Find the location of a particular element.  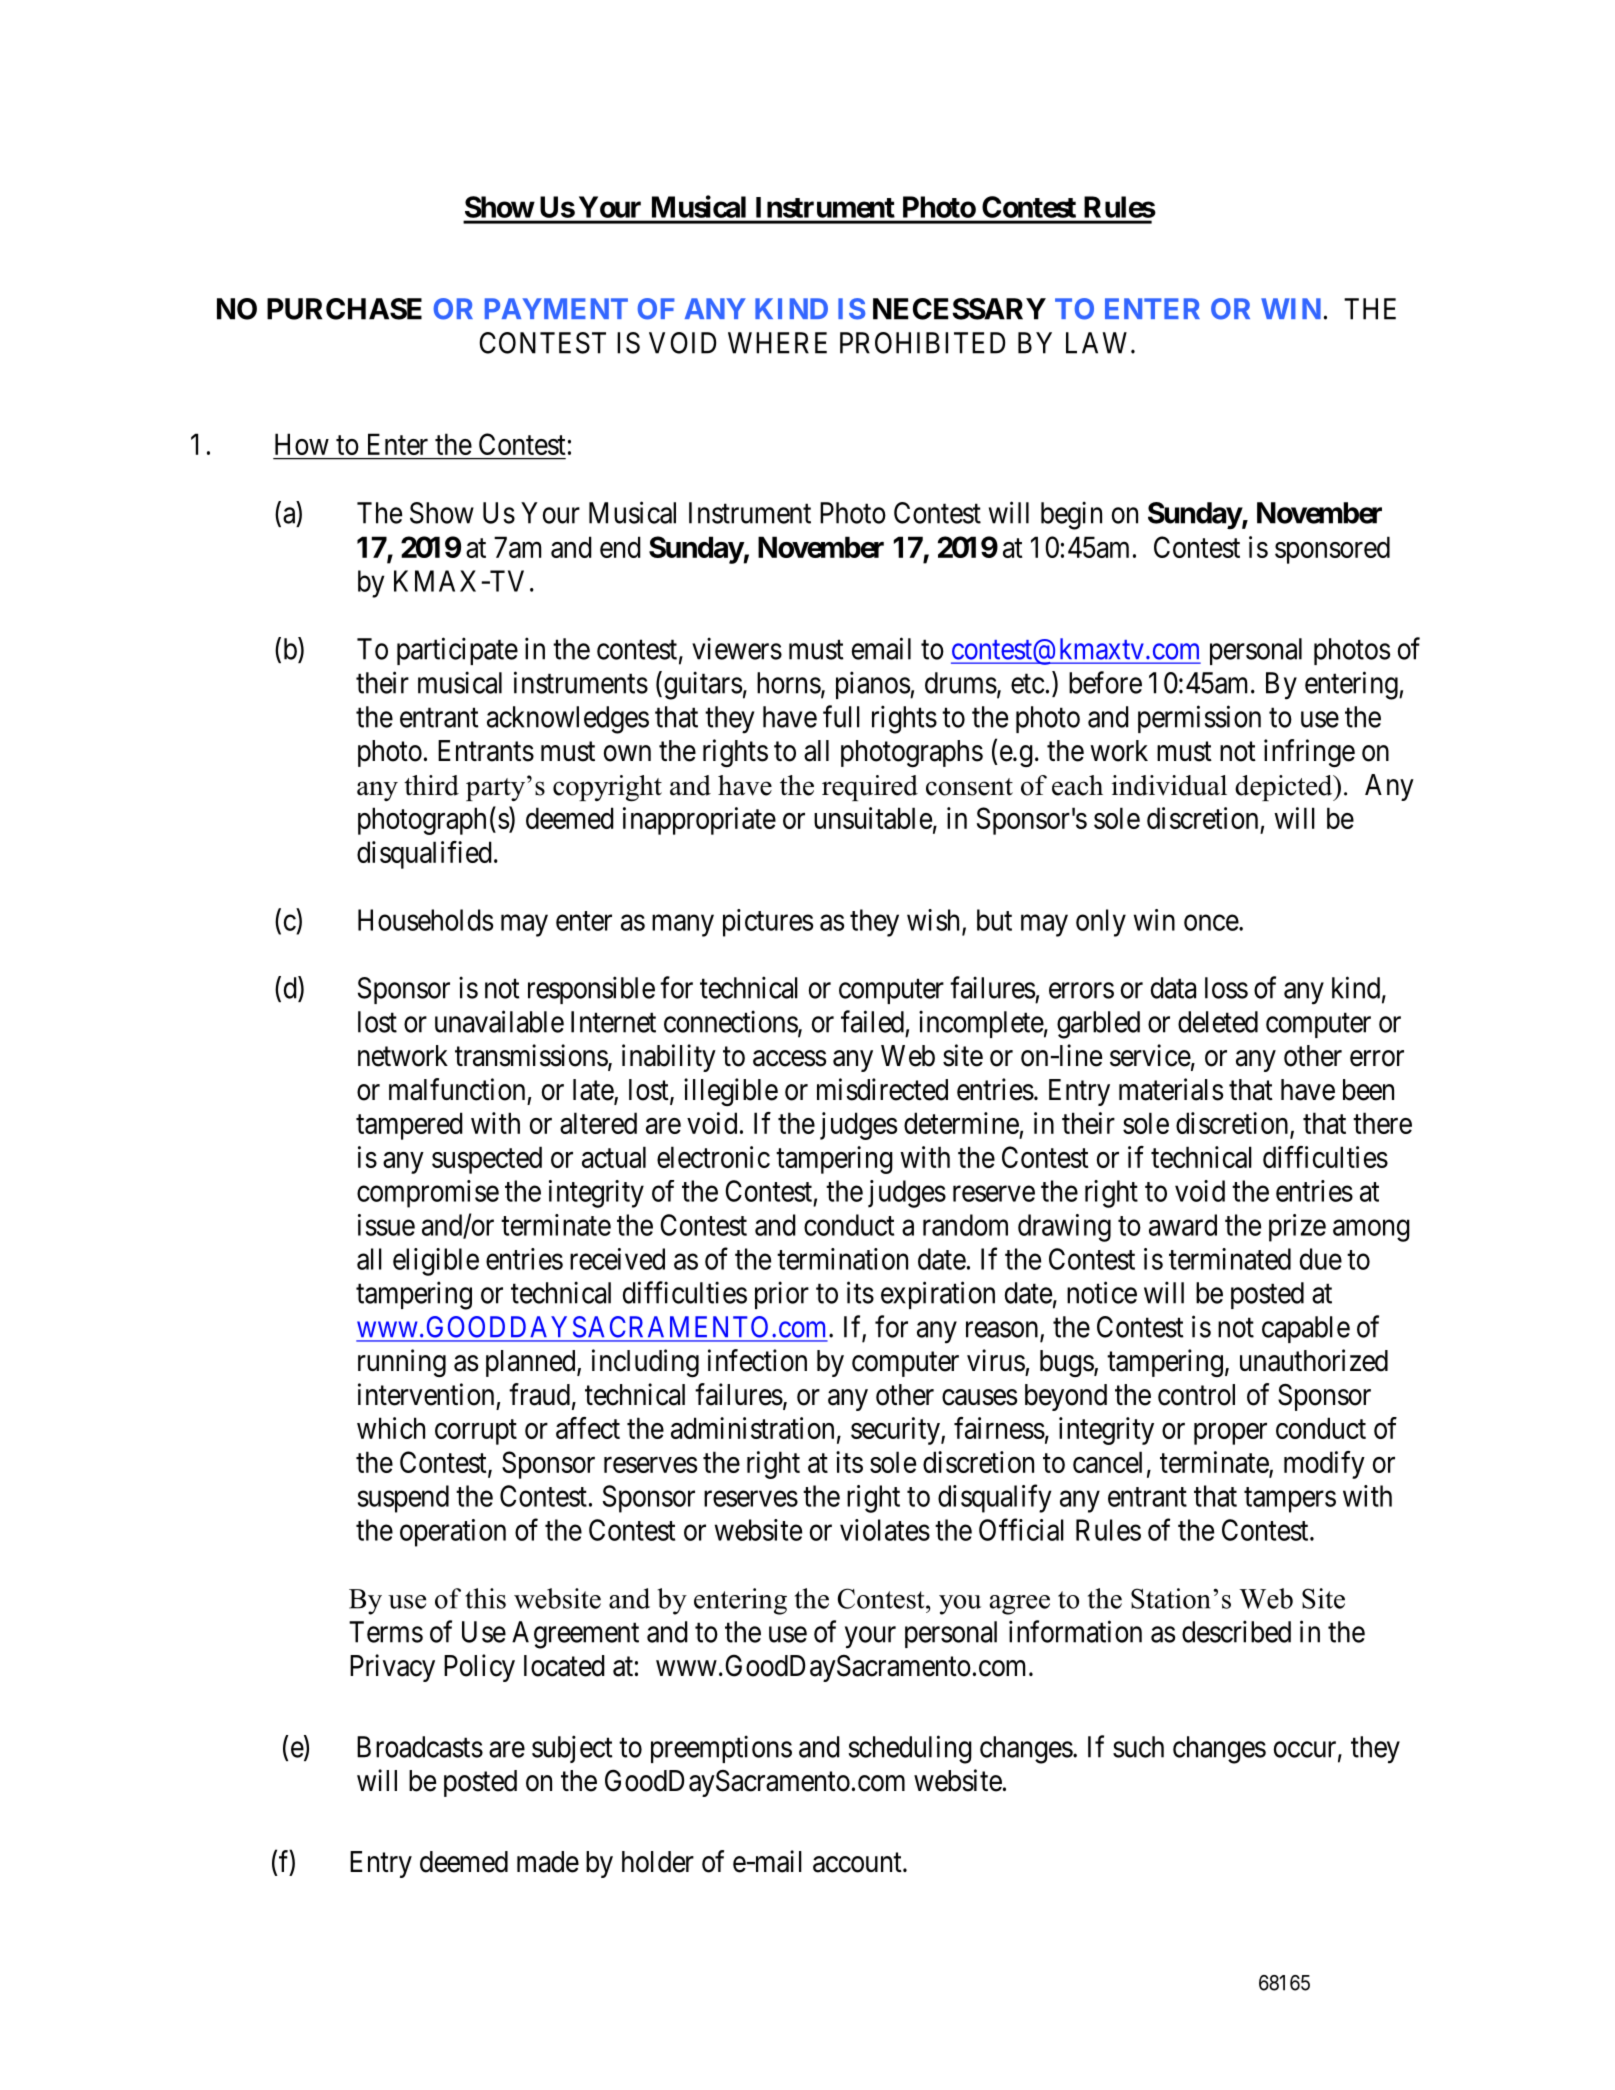

LAW is located at coordinates (1096, 343).
